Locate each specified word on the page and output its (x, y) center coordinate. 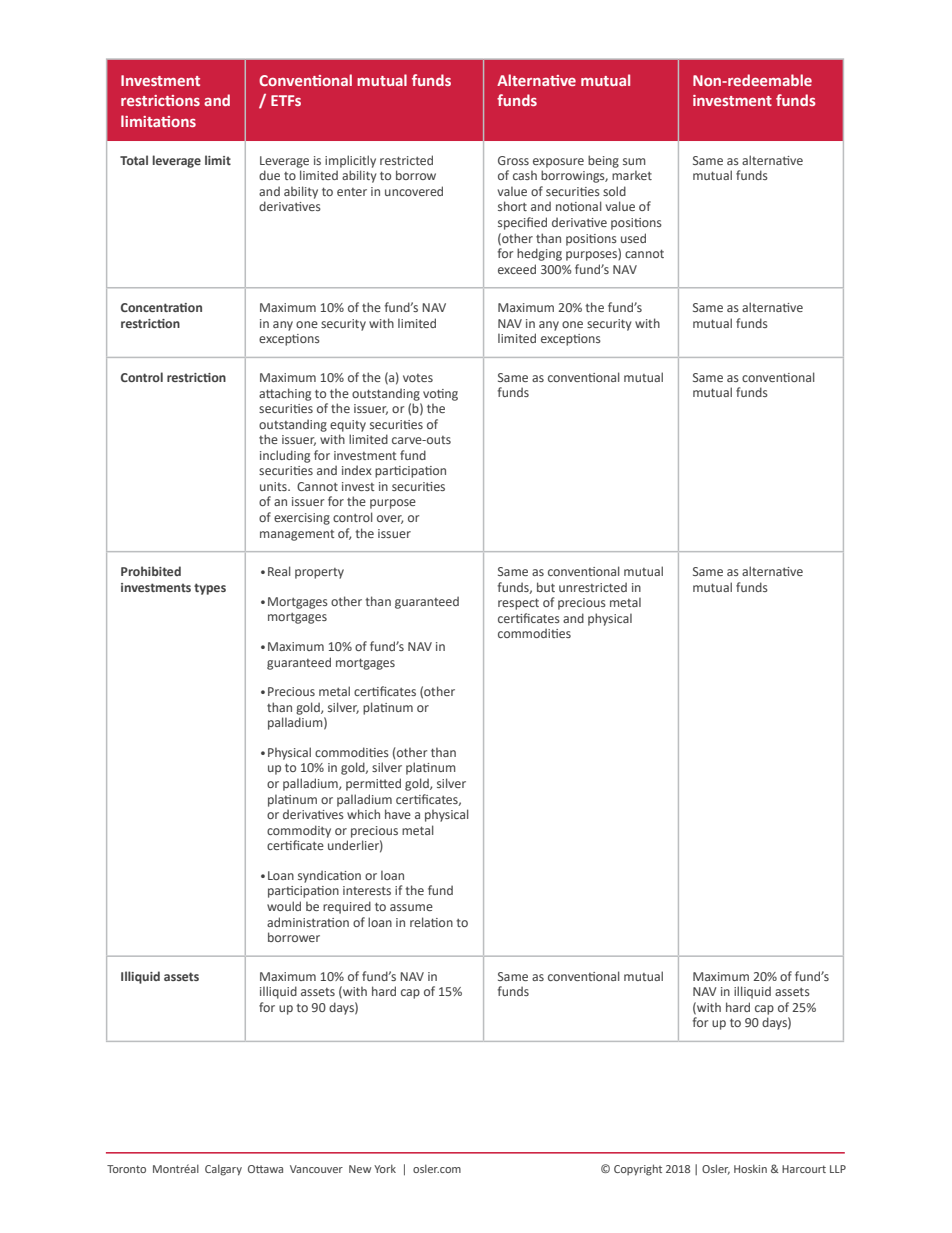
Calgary (223, 1170)
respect (518, 604)
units (274, 486)
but (546, 587)
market (632, 175)
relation (431, 922)
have (398, 814)
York (385, 1168)
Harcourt (804, 1169)
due (269, 175)
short (512, 206)
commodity (299, 831)
